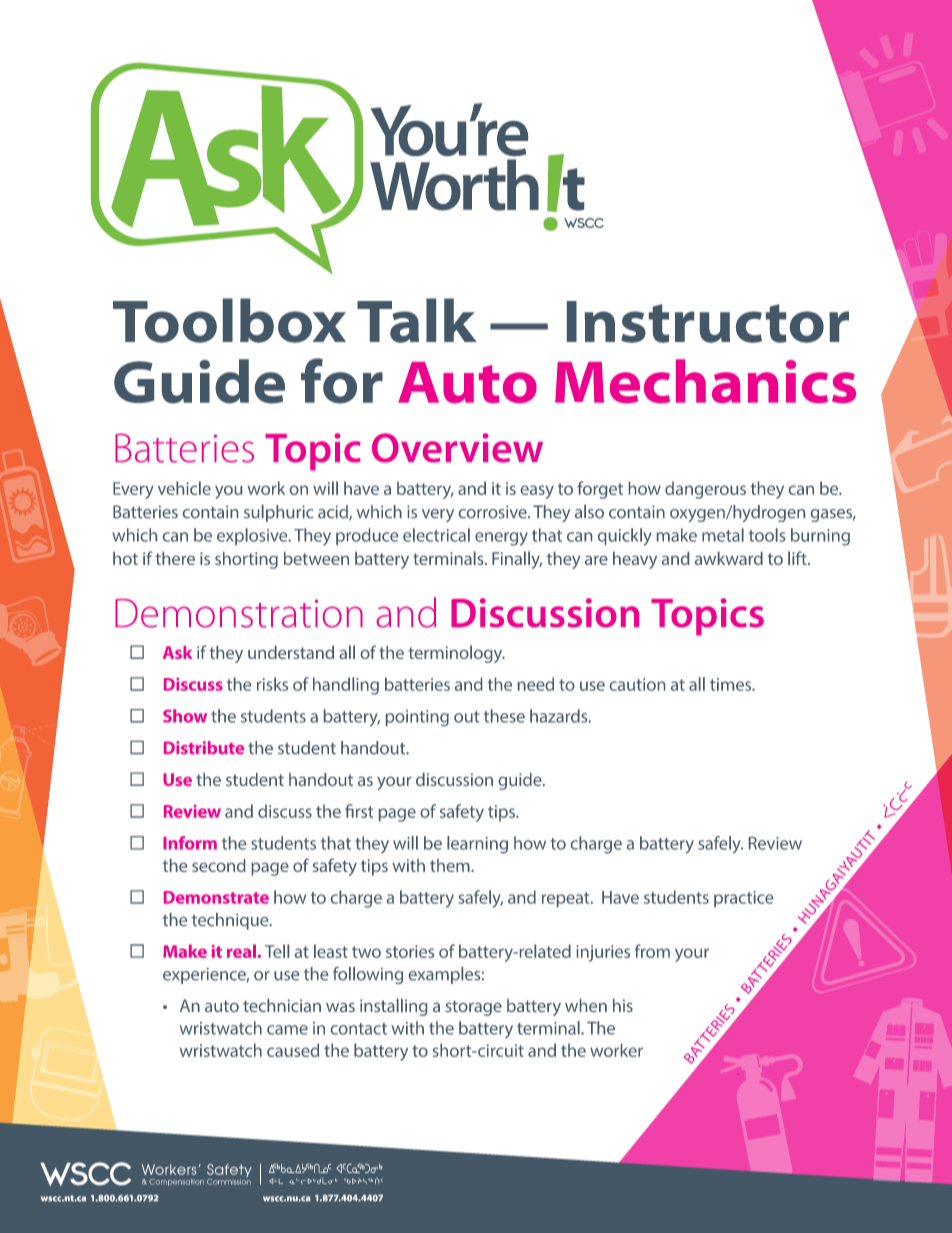 This page has width=952, height=1233. I want to click on came, so click(287, 1030).
